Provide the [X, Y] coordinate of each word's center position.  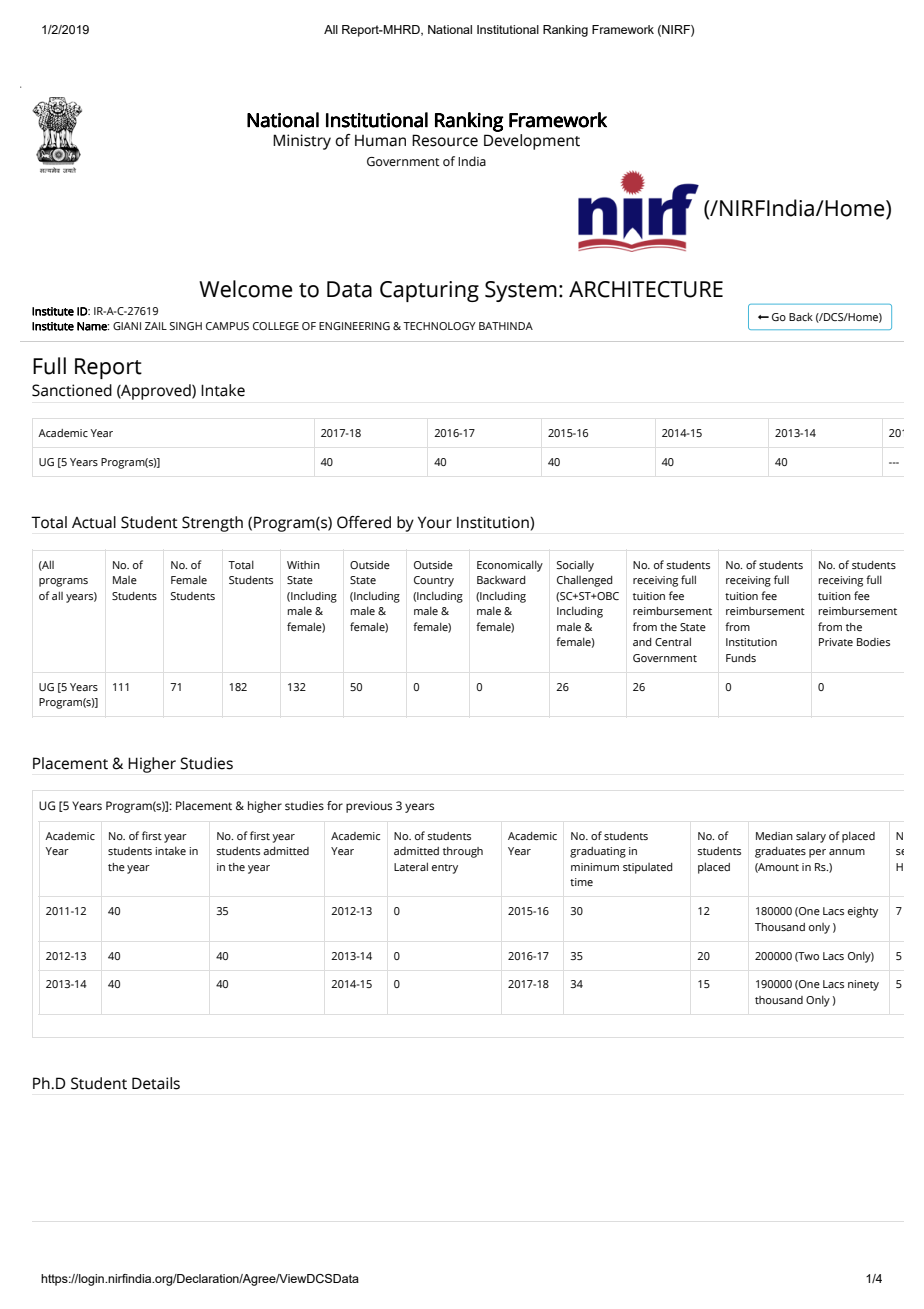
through [463, 852]
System [521, 291]
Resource [445, 140]
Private [836, 642]
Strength [212, 524]
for [335, 805]
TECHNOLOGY [439, 326]
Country [434, 581]
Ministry [302, 142]
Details [156, 1083]
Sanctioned [72, 390]
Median [774, 836]
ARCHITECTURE [646, 289]
